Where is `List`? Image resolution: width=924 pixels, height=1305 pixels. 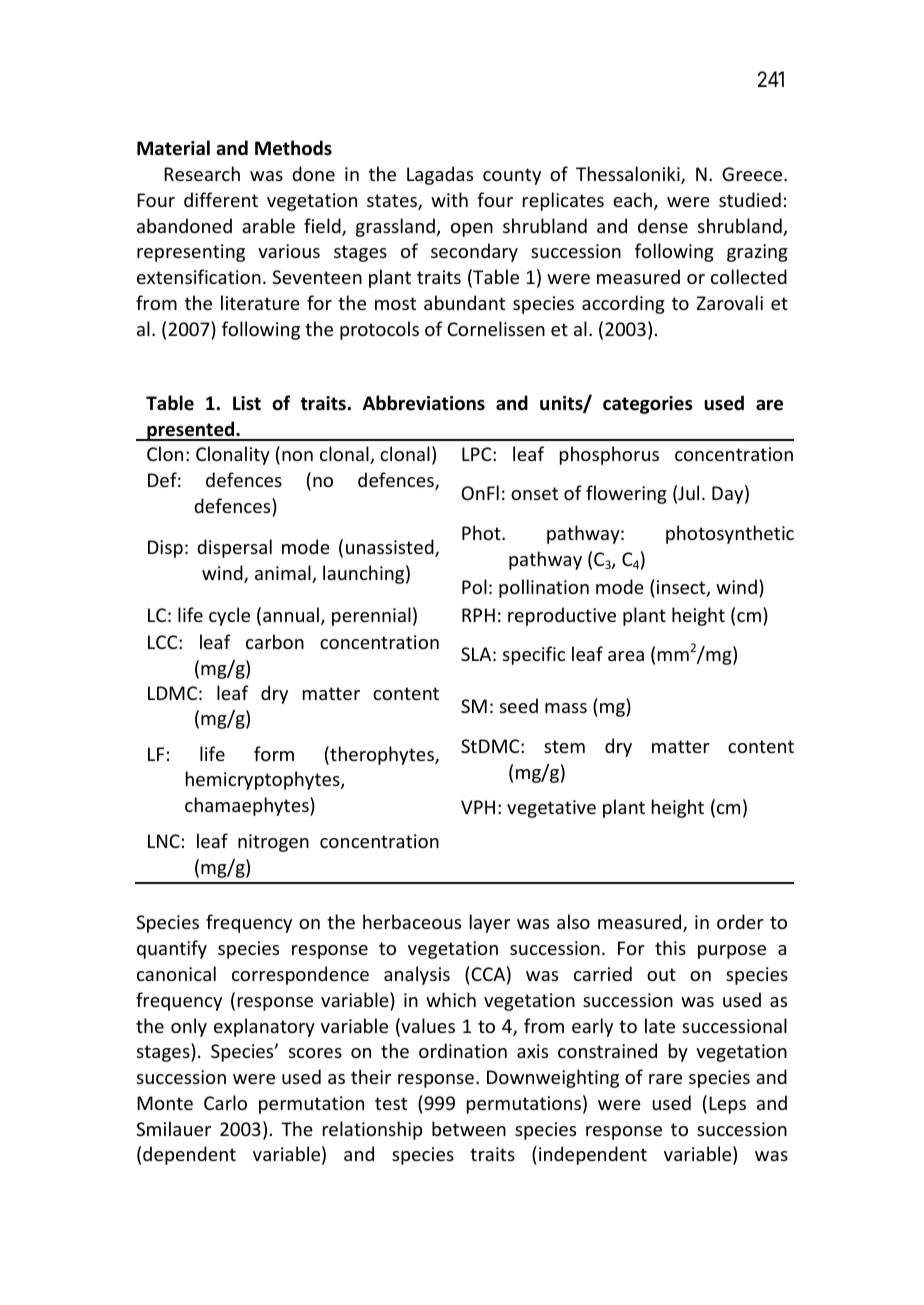
List is located at coordinates (247, 403).
